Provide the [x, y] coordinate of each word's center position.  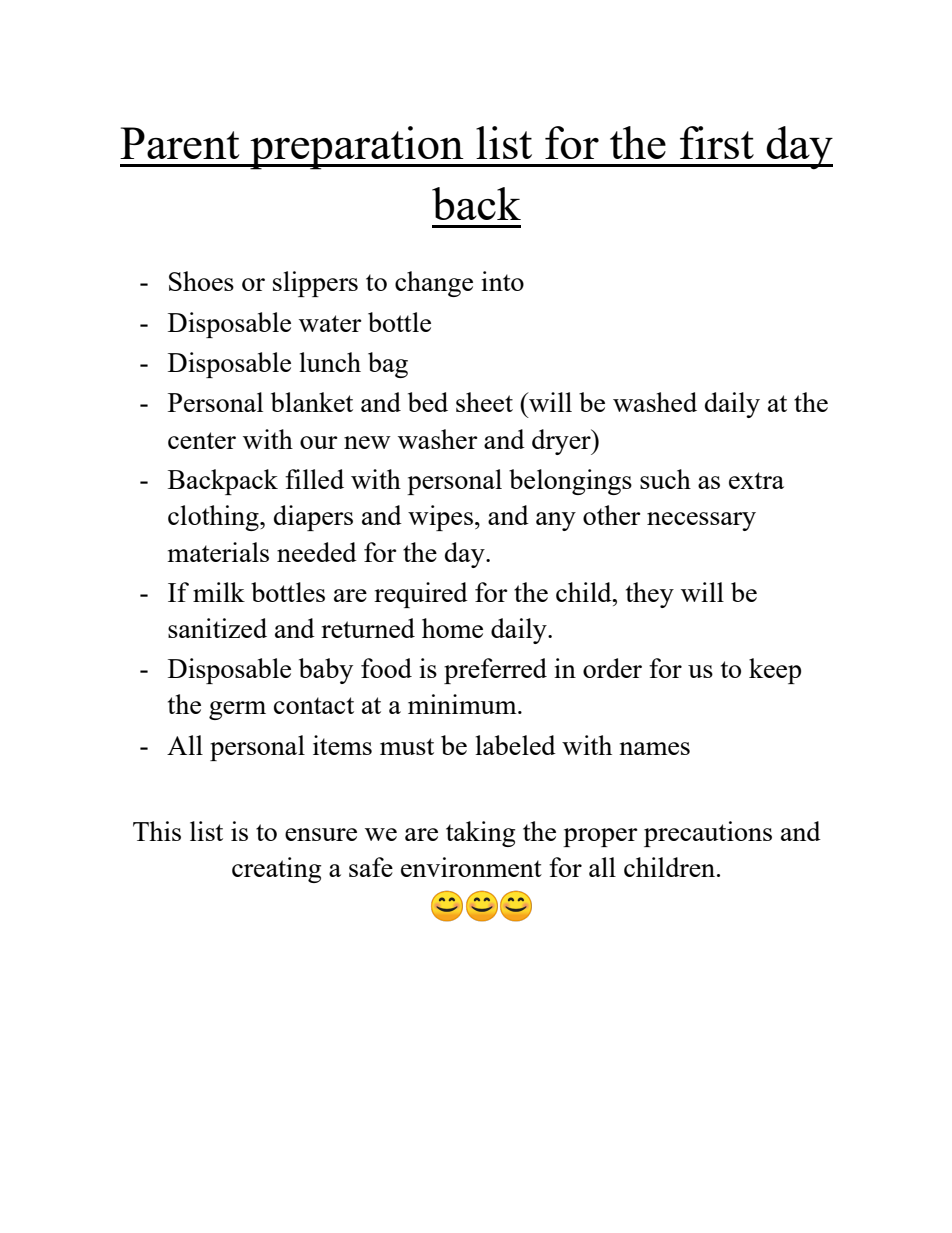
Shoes [201, 281]
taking [480, 834]
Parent [179, 143]
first [717, 142]
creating [276, 870]
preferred [495, 671]
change [434, 284]
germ [237, 710]
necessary [701, 521]
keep [775, 671]
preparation [357, 148]
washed [655, 402]
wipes [440, 518]
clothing [214, 518]
